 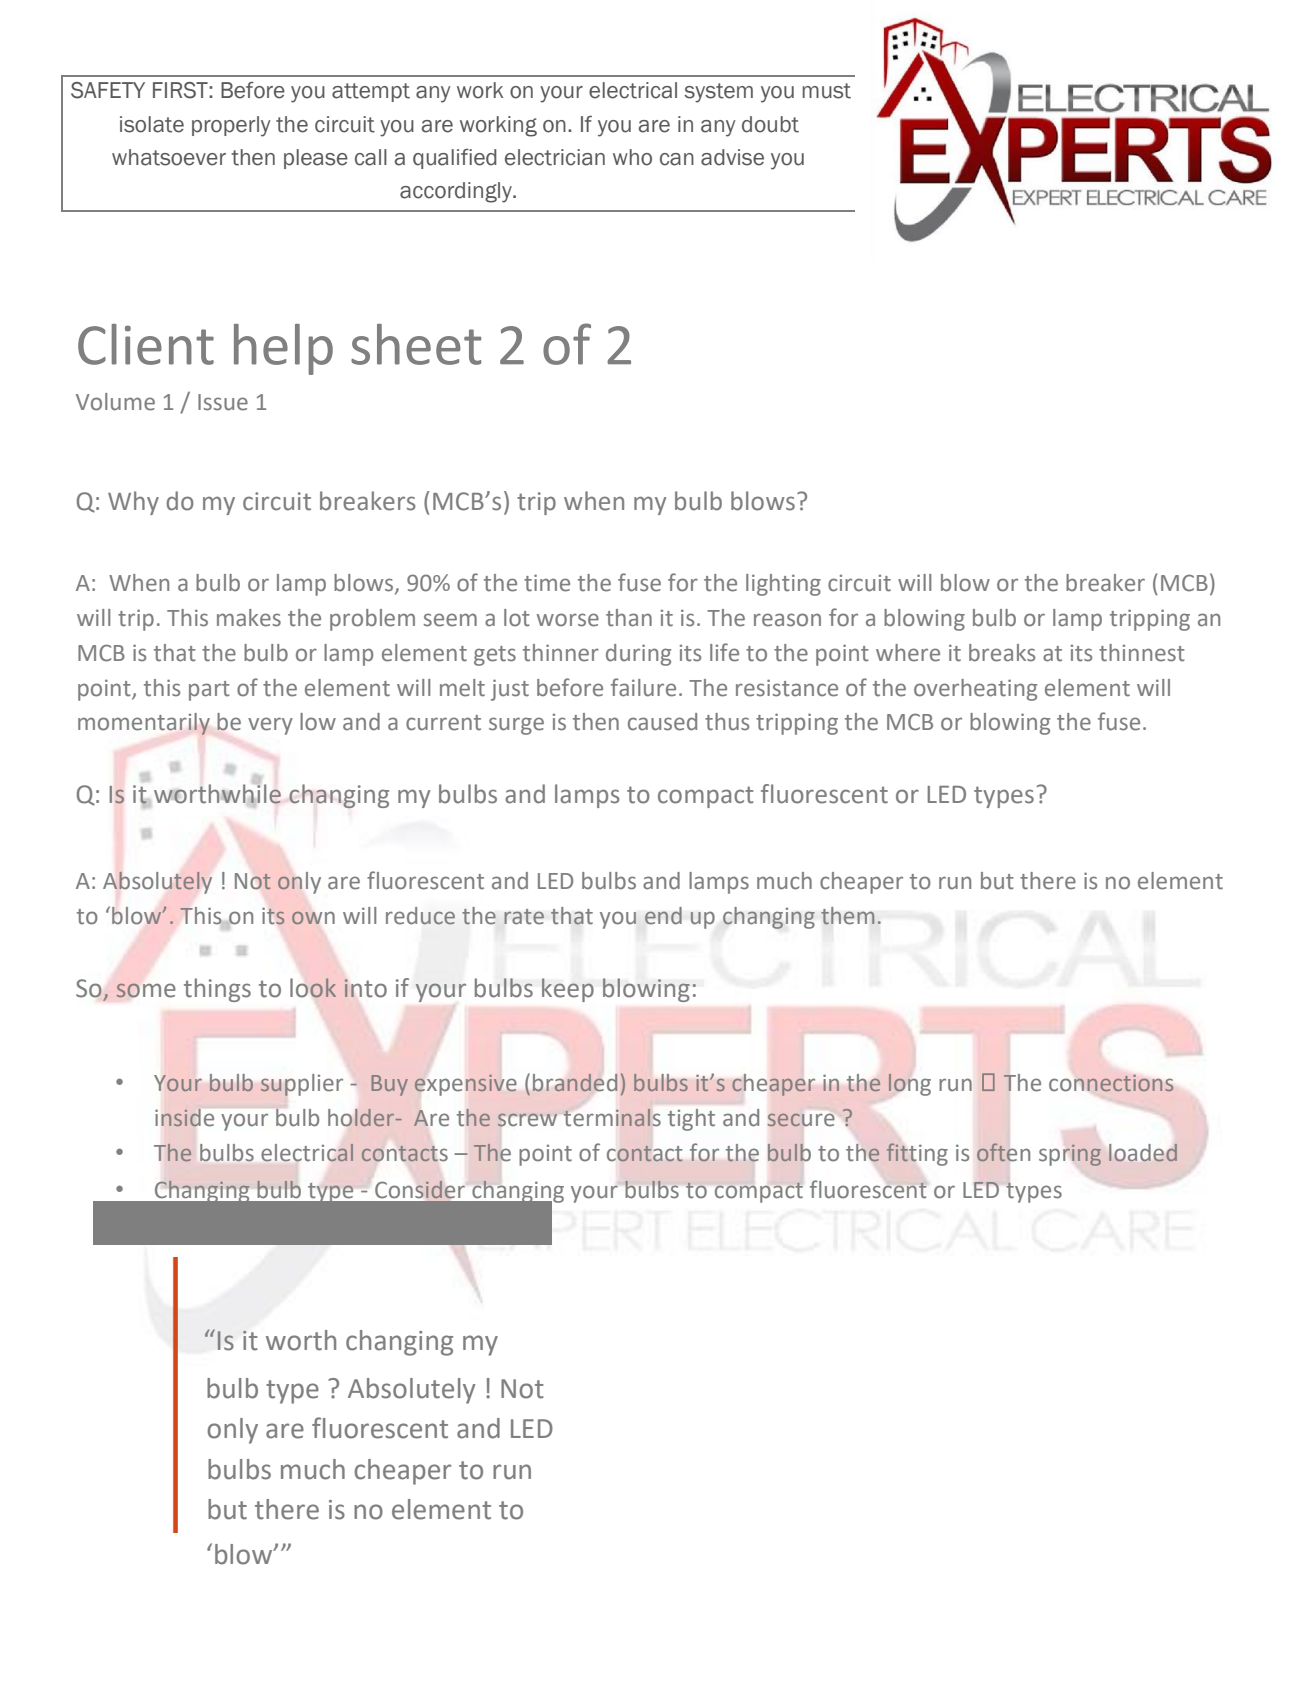 I want to click on than, so click(x=629, y=618).
